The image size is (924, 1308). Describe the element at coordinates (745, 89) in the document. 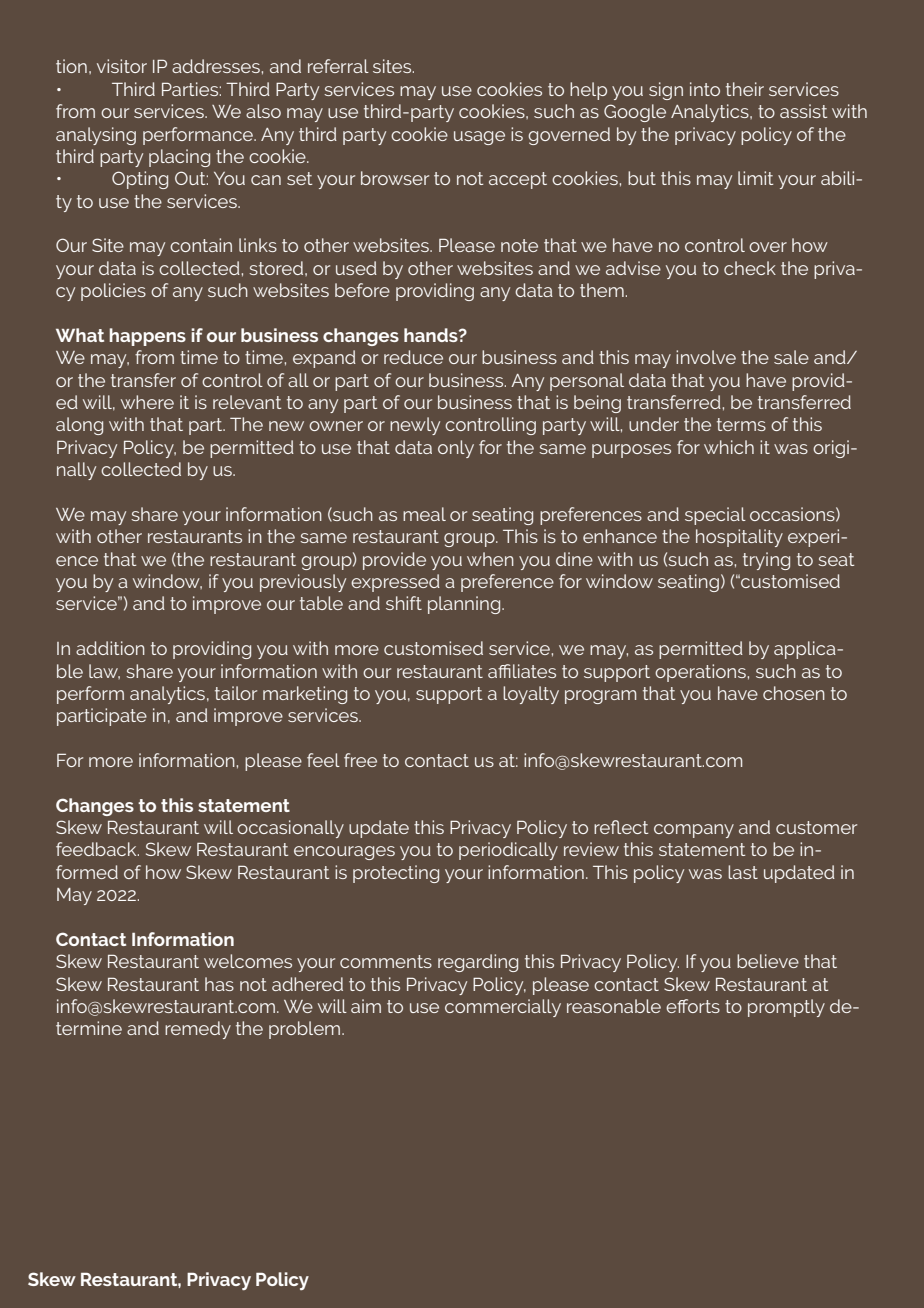

I see `their` at that location.
